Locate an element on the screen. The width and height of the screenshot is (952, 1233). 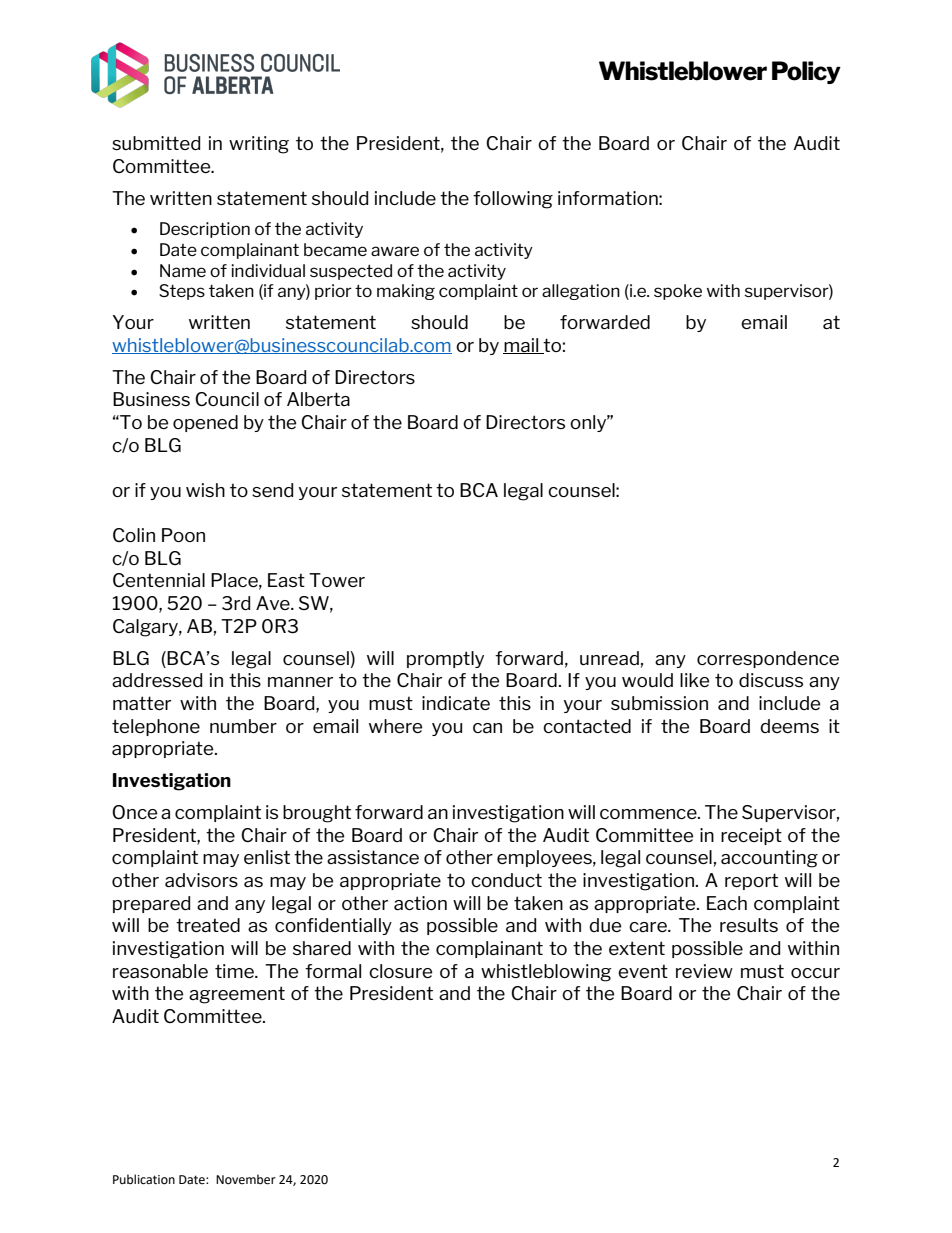
Once is located at coordinates (134, 812).
